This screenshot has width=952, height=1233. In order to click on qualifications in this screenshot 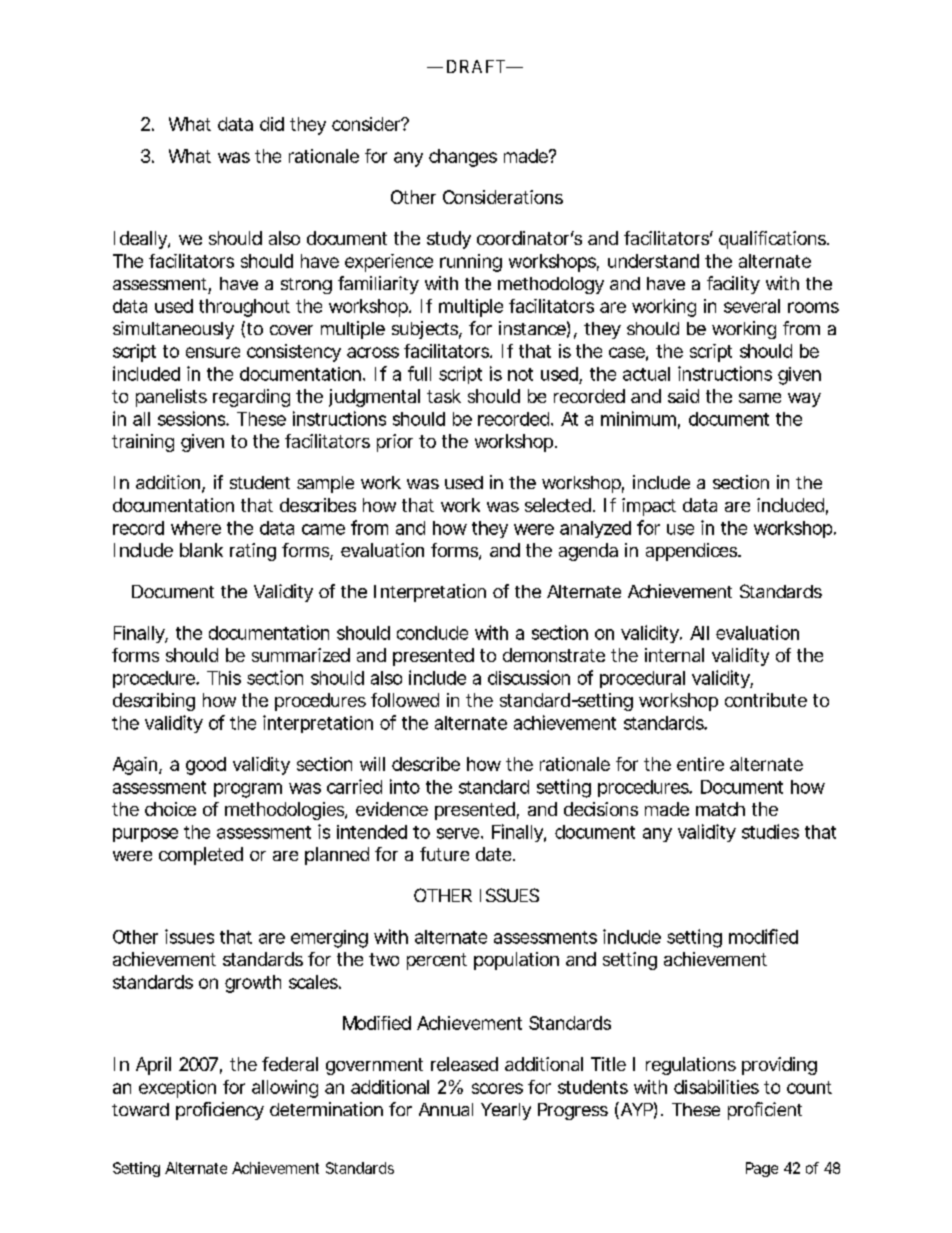, I will do `click(774, 240)`.
